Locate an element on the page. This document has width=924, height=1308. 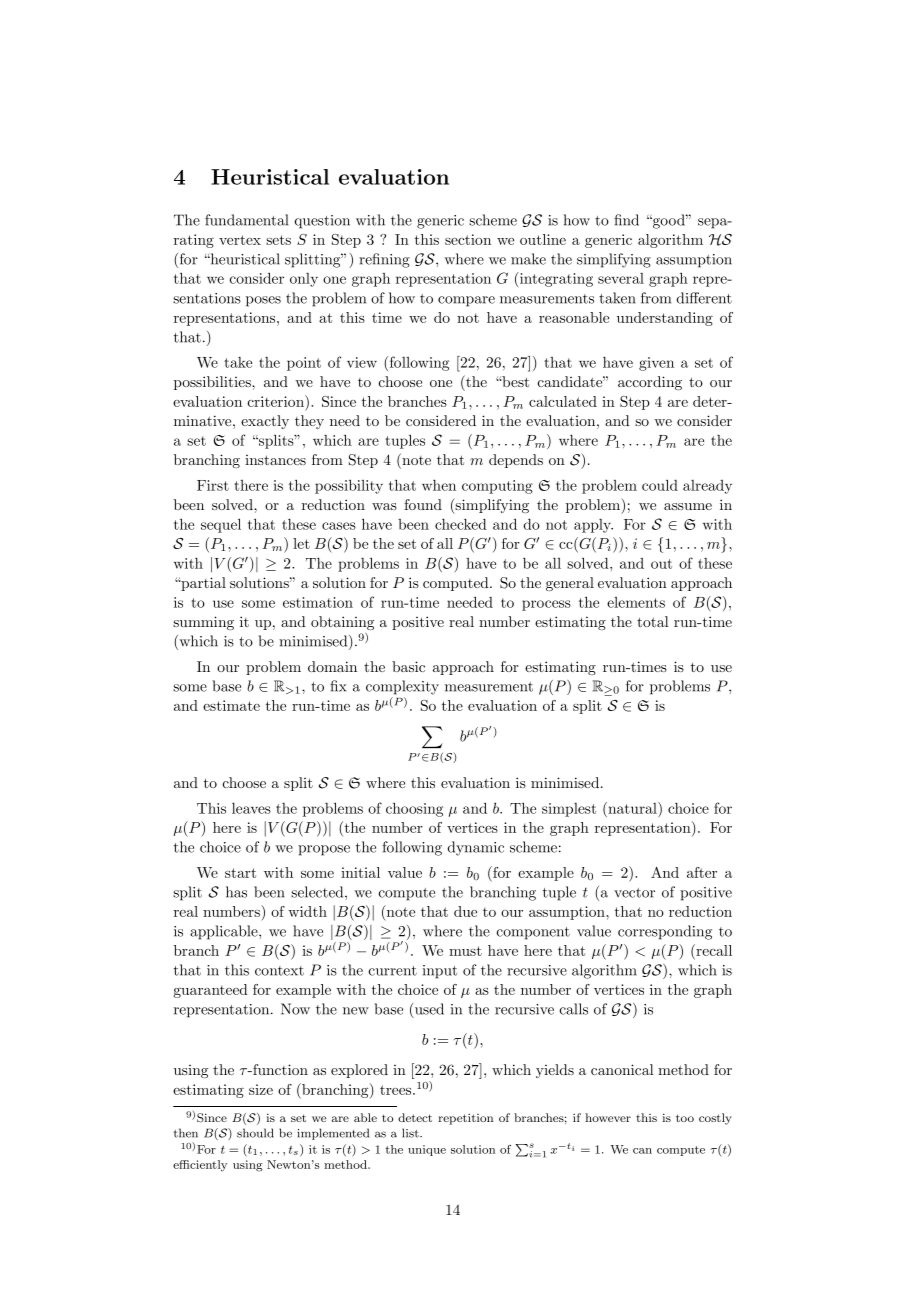
find is located at coordinates (626, 220).
